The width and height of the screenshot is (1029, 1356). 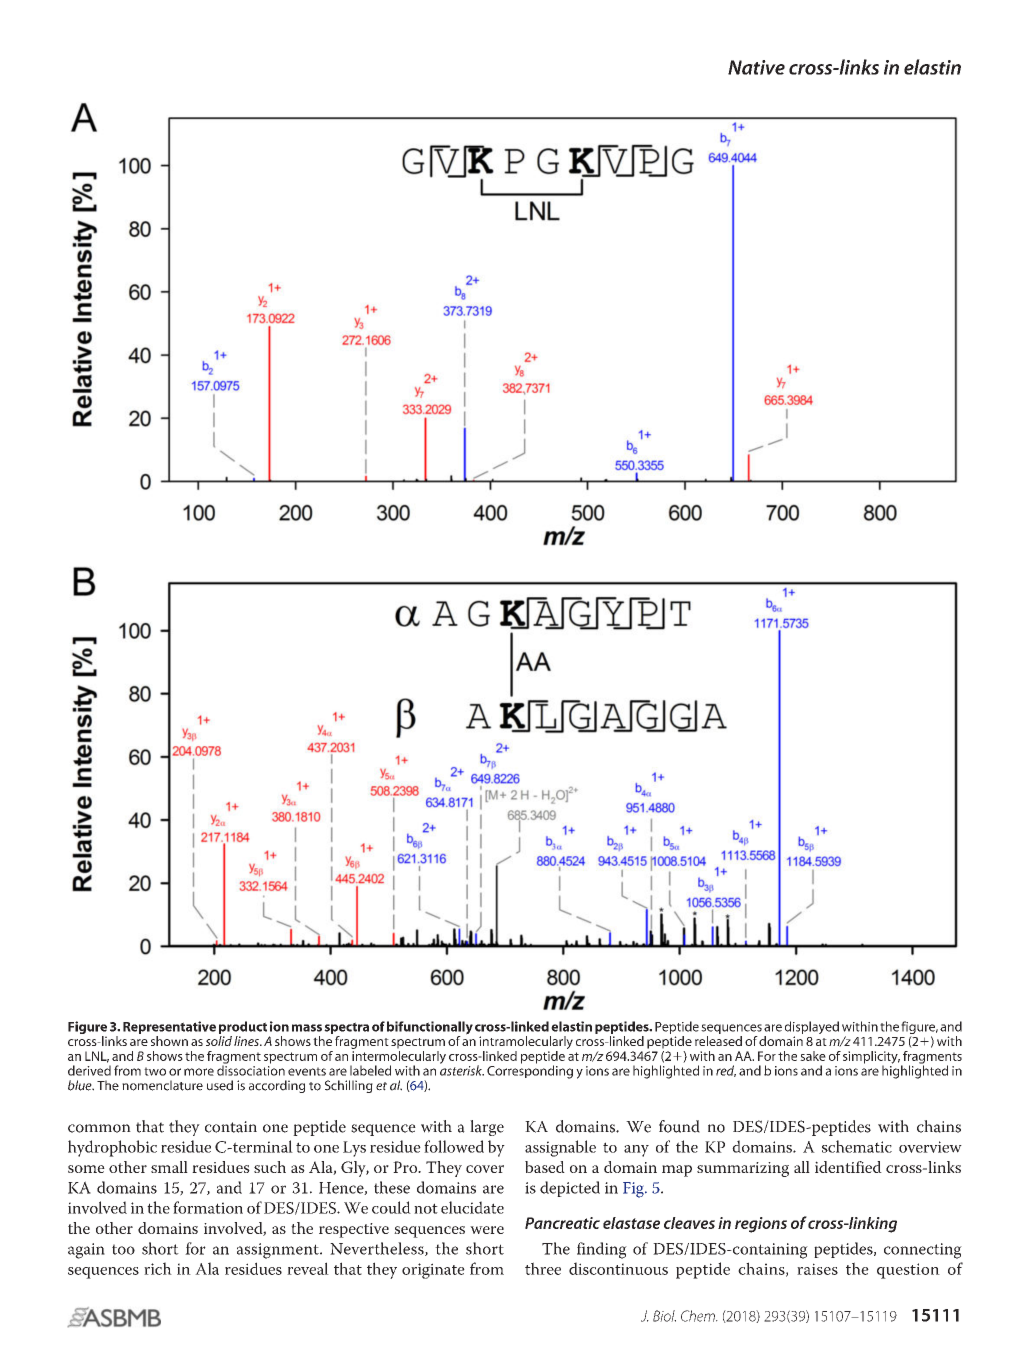 I want to click on Native, so click(x=756, y=67).
